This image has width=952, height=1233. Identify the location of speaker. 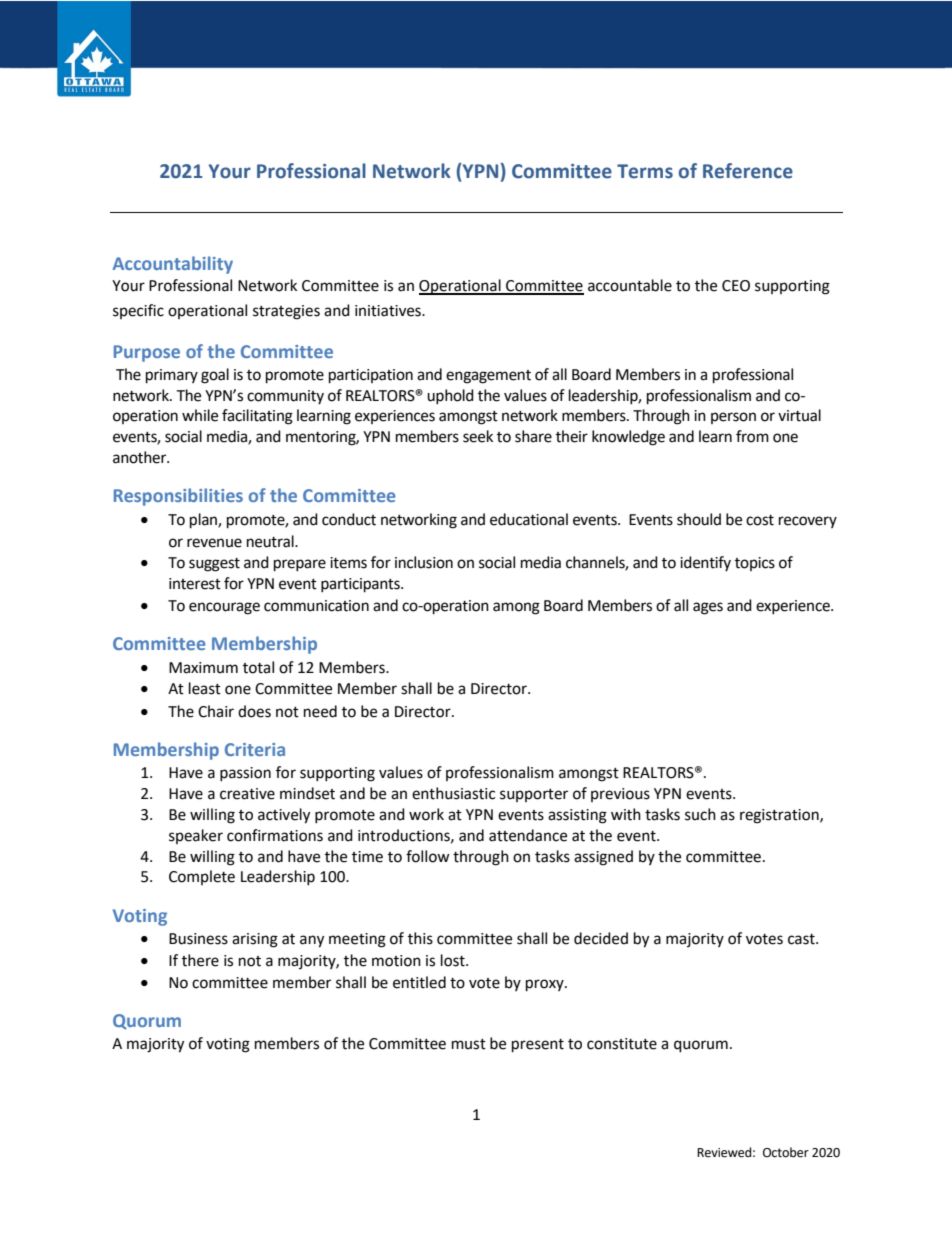
(196, 836).
